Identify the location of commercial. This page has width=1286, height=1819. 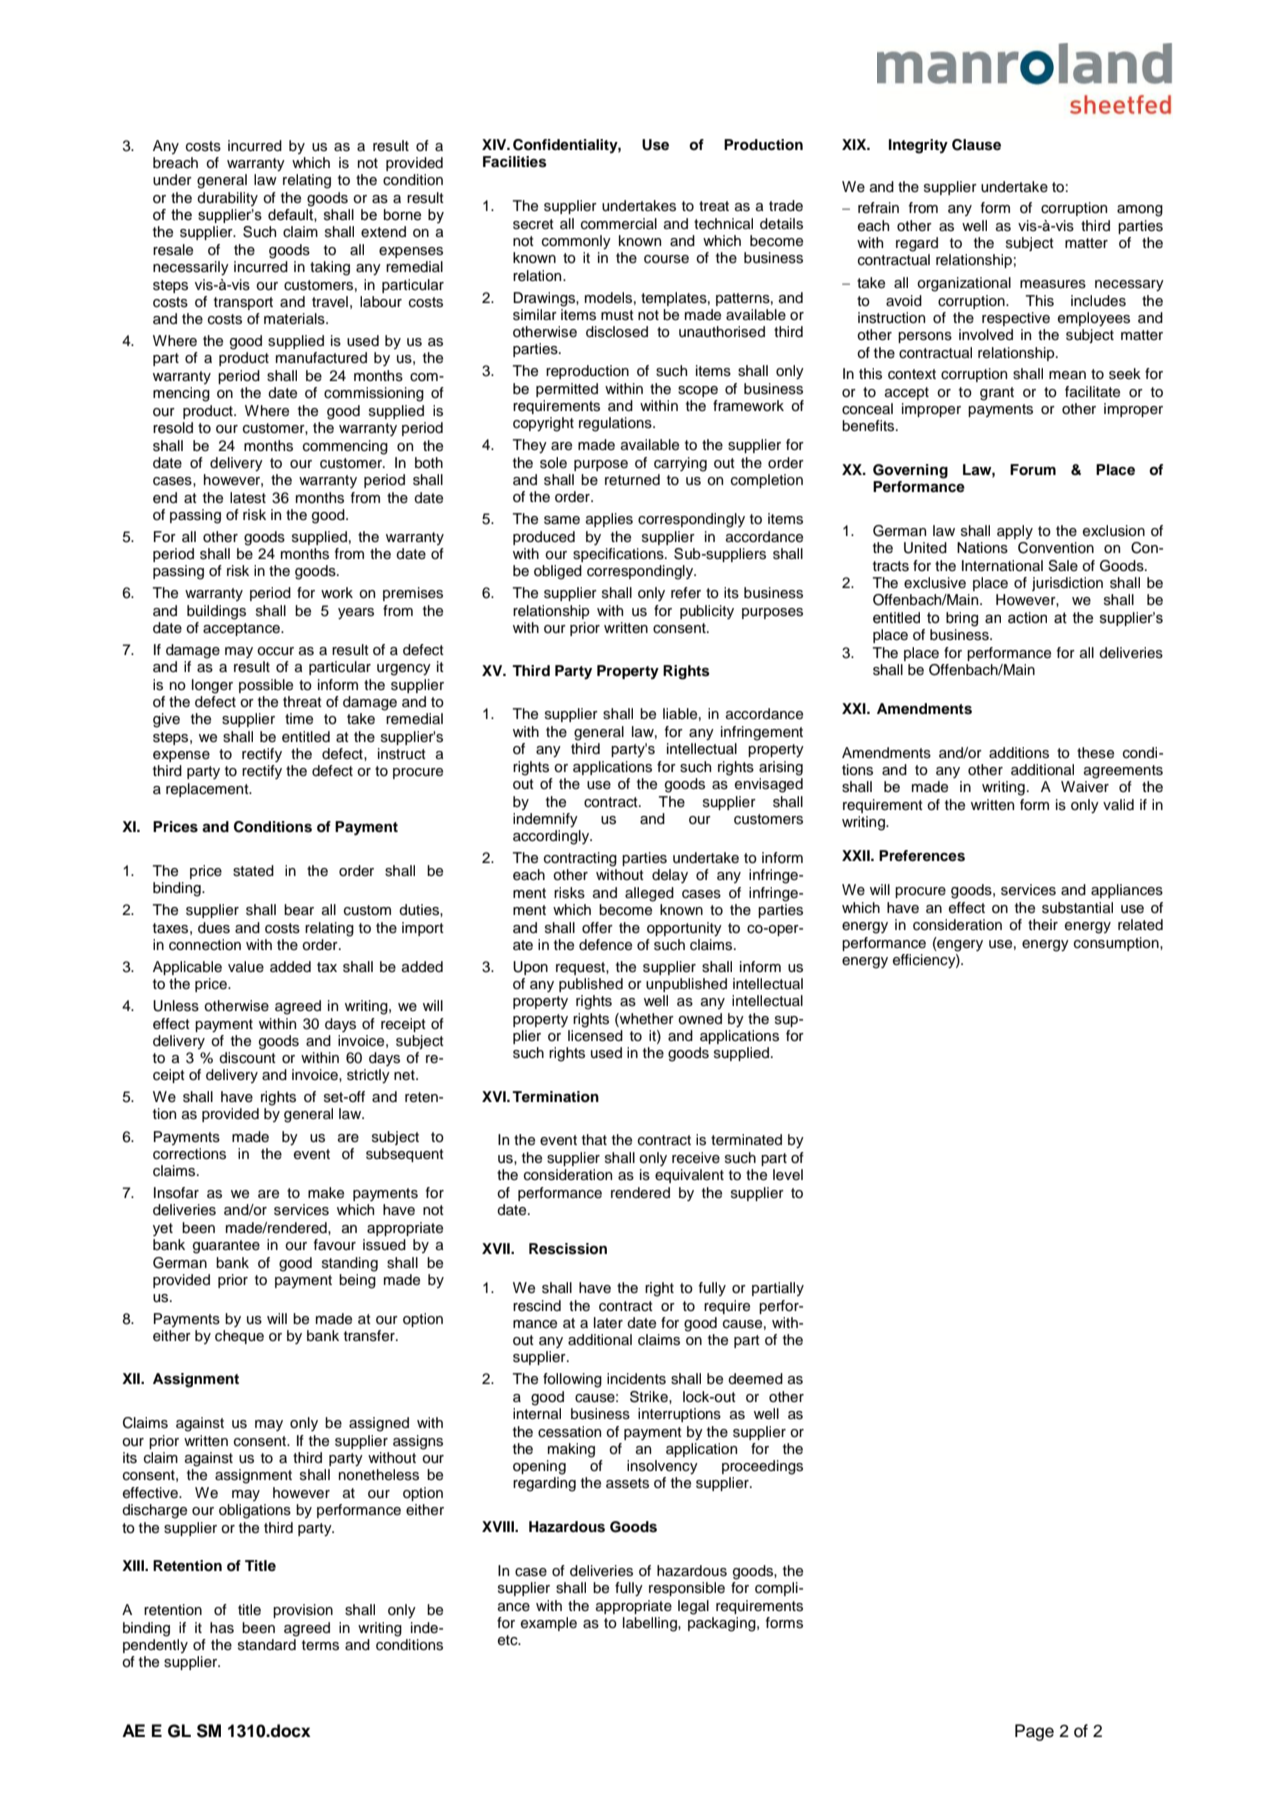
(619, 224).
